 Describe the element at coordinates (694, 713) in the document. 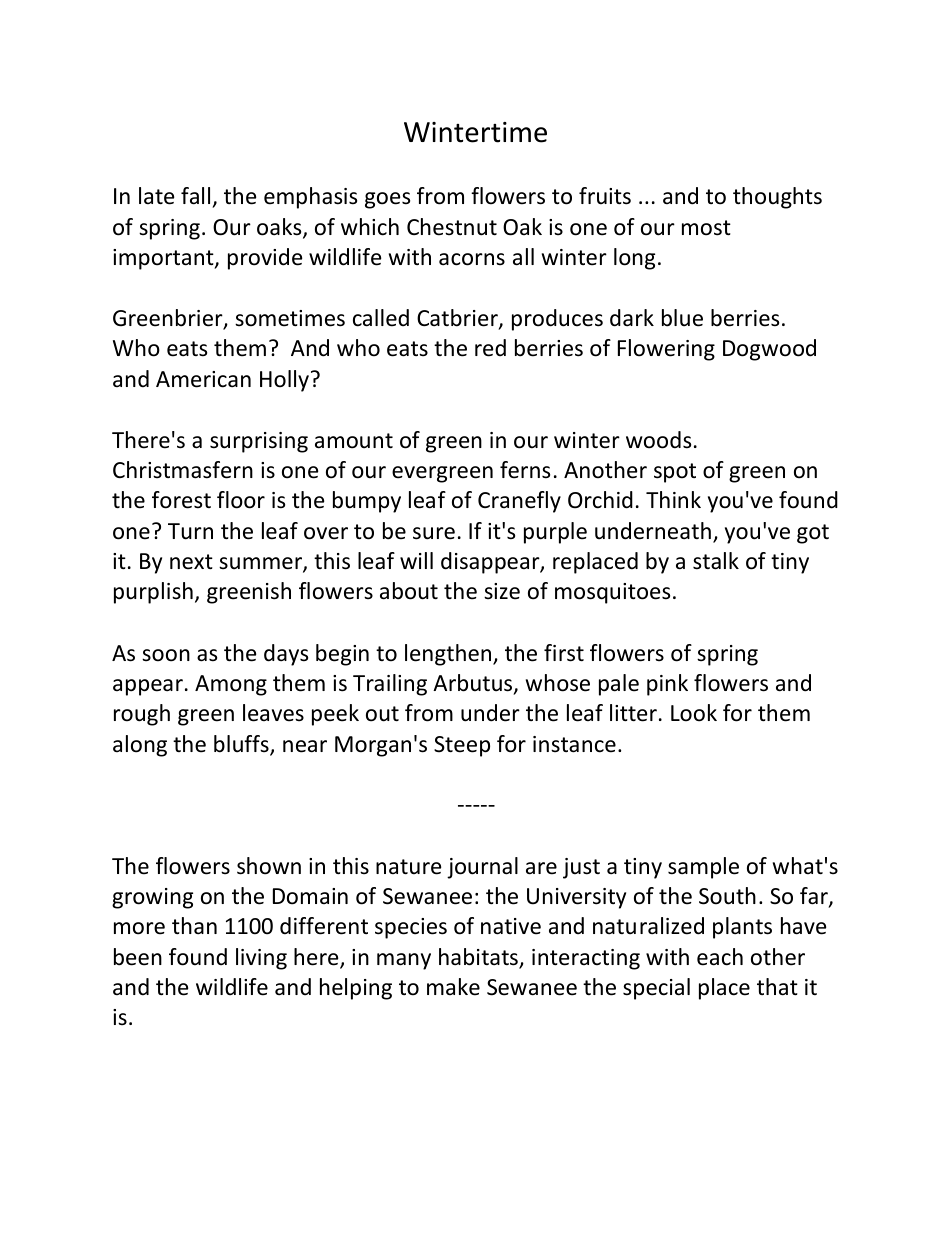

I see `Look` at that location.
